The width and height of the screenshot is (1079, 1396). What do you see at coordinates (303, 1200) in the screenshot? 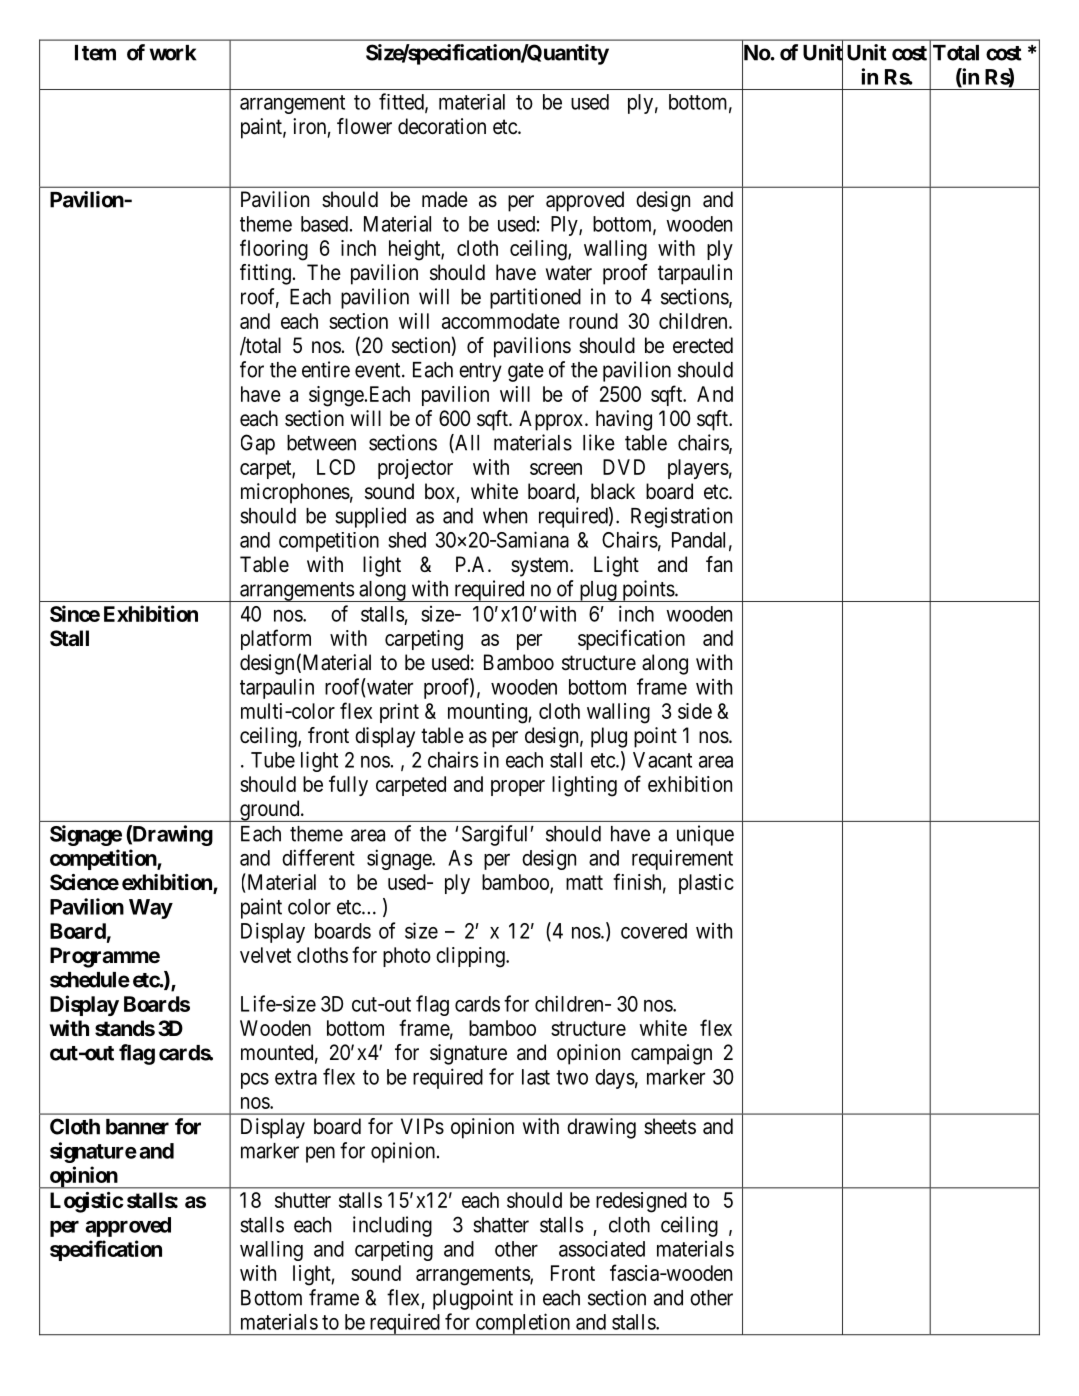
I see `shutter` at bounding box center [303, 1200].
